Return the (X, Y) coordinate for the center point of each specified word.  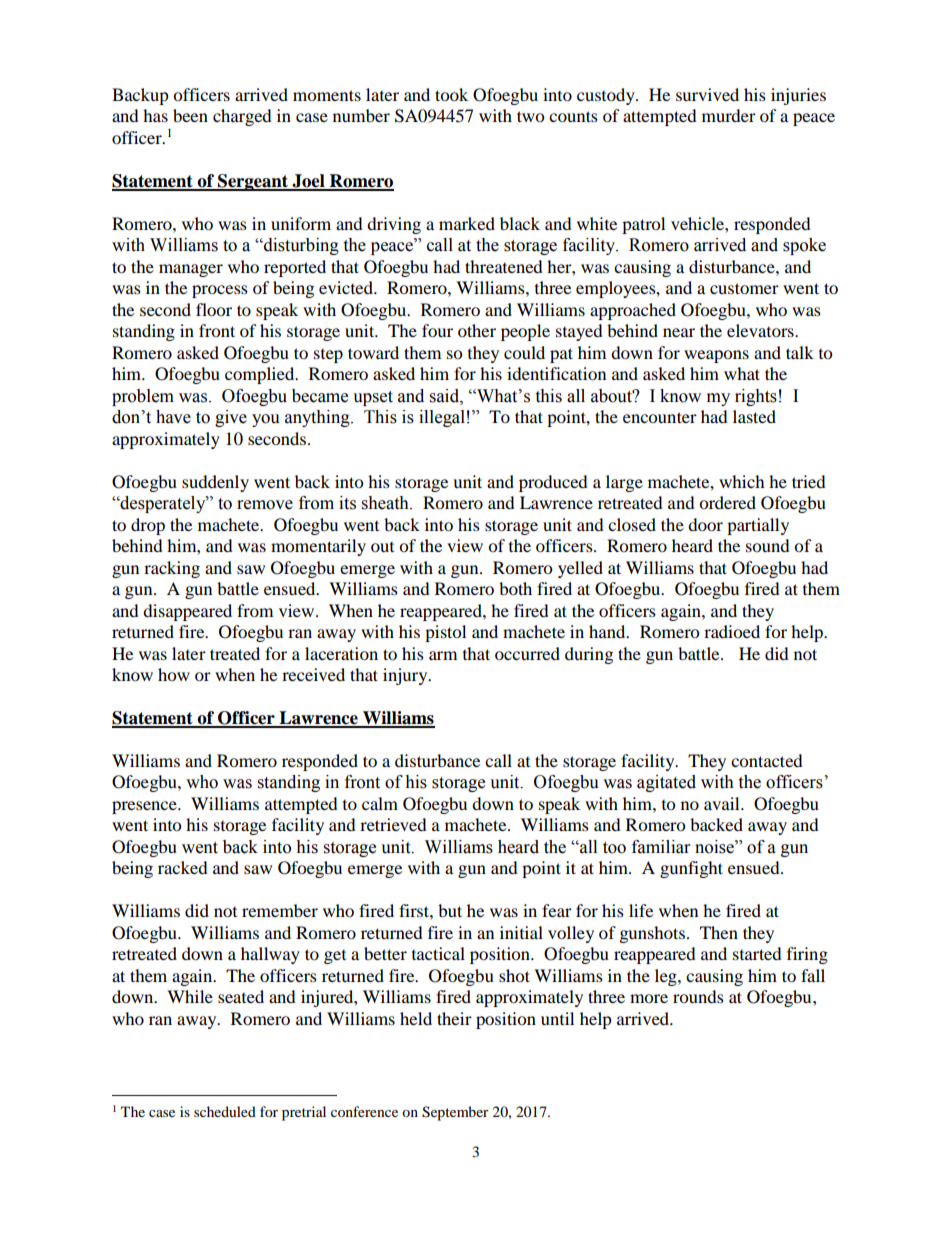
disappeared (187, 612)
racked (183, 867)
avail (723, 803)
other (477, 330)
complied (261, 375)
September (455, 1113)
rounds (698, 996)
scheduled (225, 1111)
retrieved (393, 824)
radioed (732, 631)
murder (729, 115)
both (515, 588)
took (451, 94)
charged (242, 117)
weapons (716, 356)
